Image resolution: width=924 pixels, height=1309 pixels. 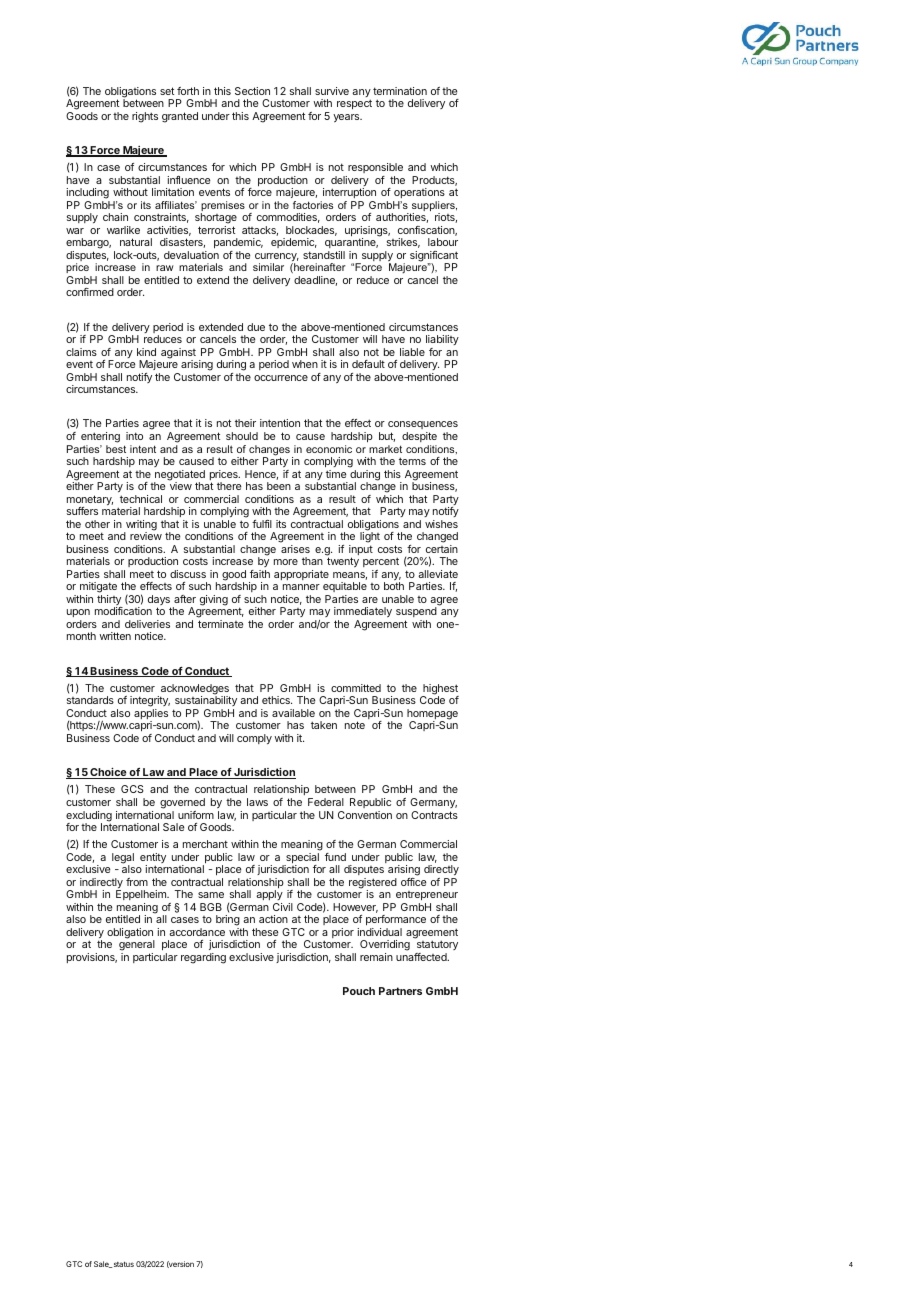 I want to click on faith, so click(x=260, y=574).
